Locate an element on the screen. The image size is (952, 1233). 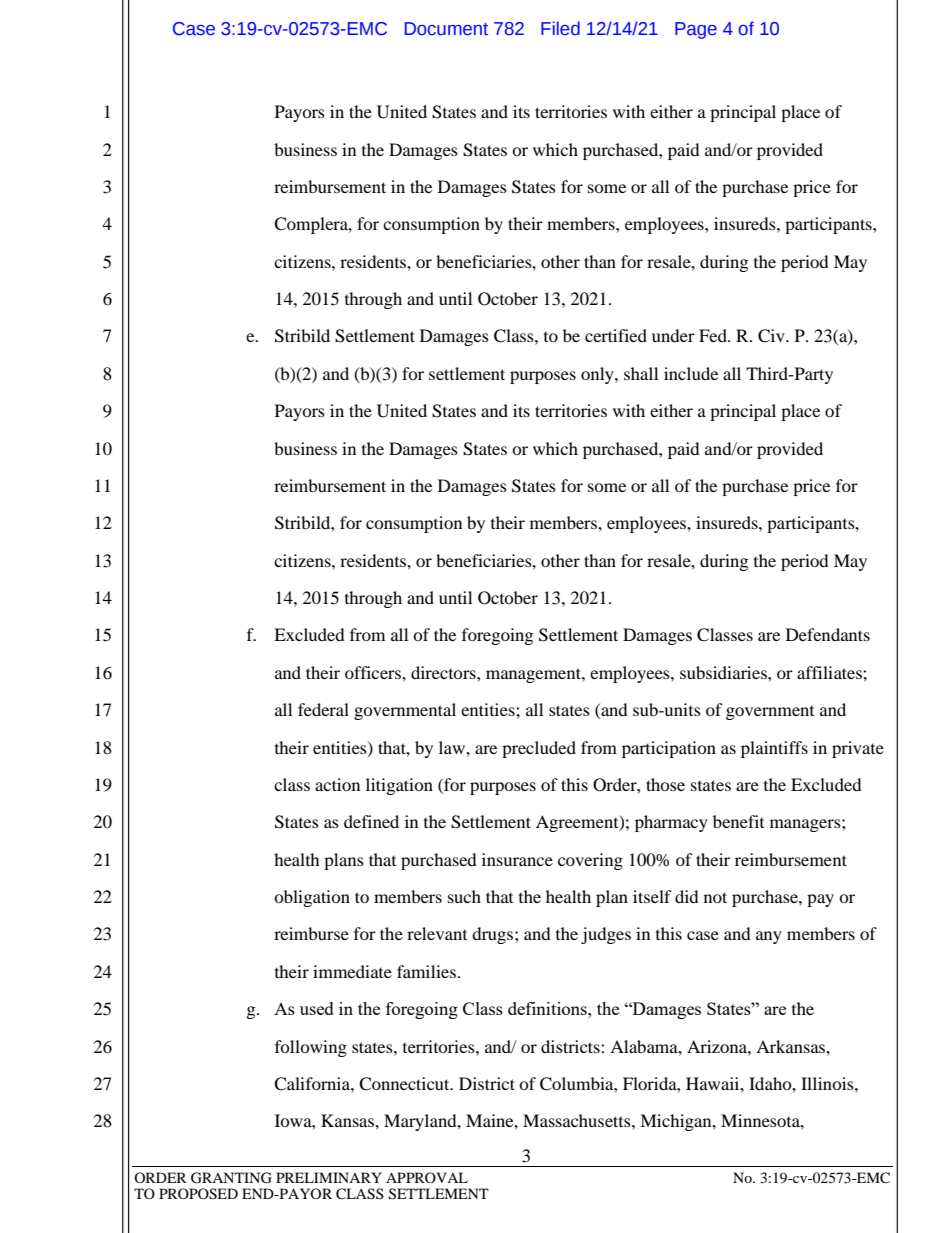
Illinois is located at coordinates (828, 1083).
